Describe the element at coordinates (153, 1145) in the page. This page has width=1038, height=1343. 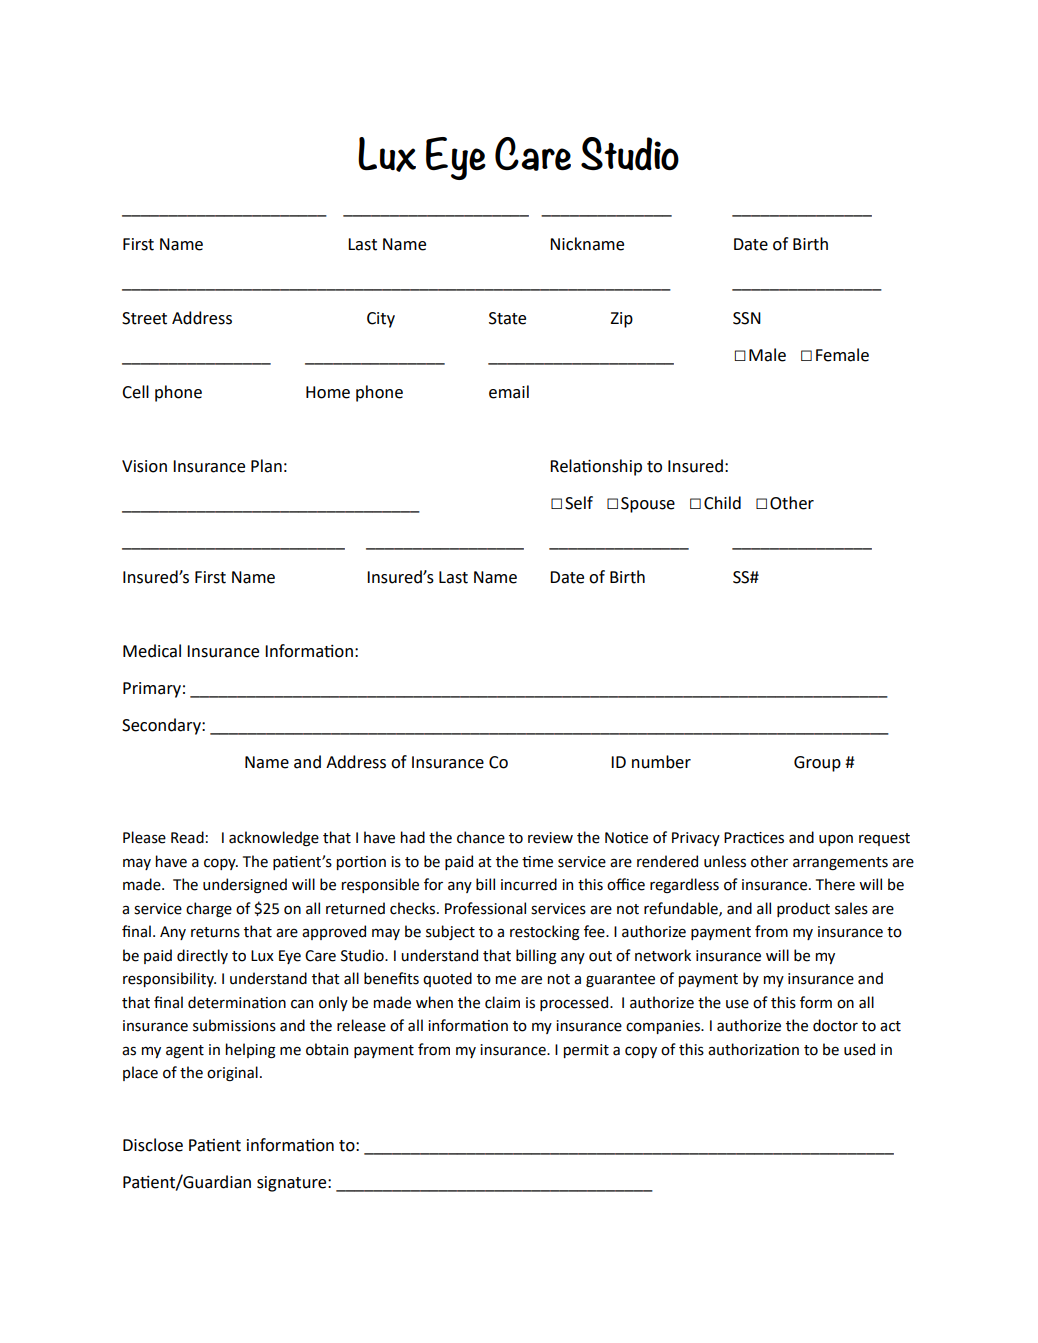
I see `Disclose` at that location.
